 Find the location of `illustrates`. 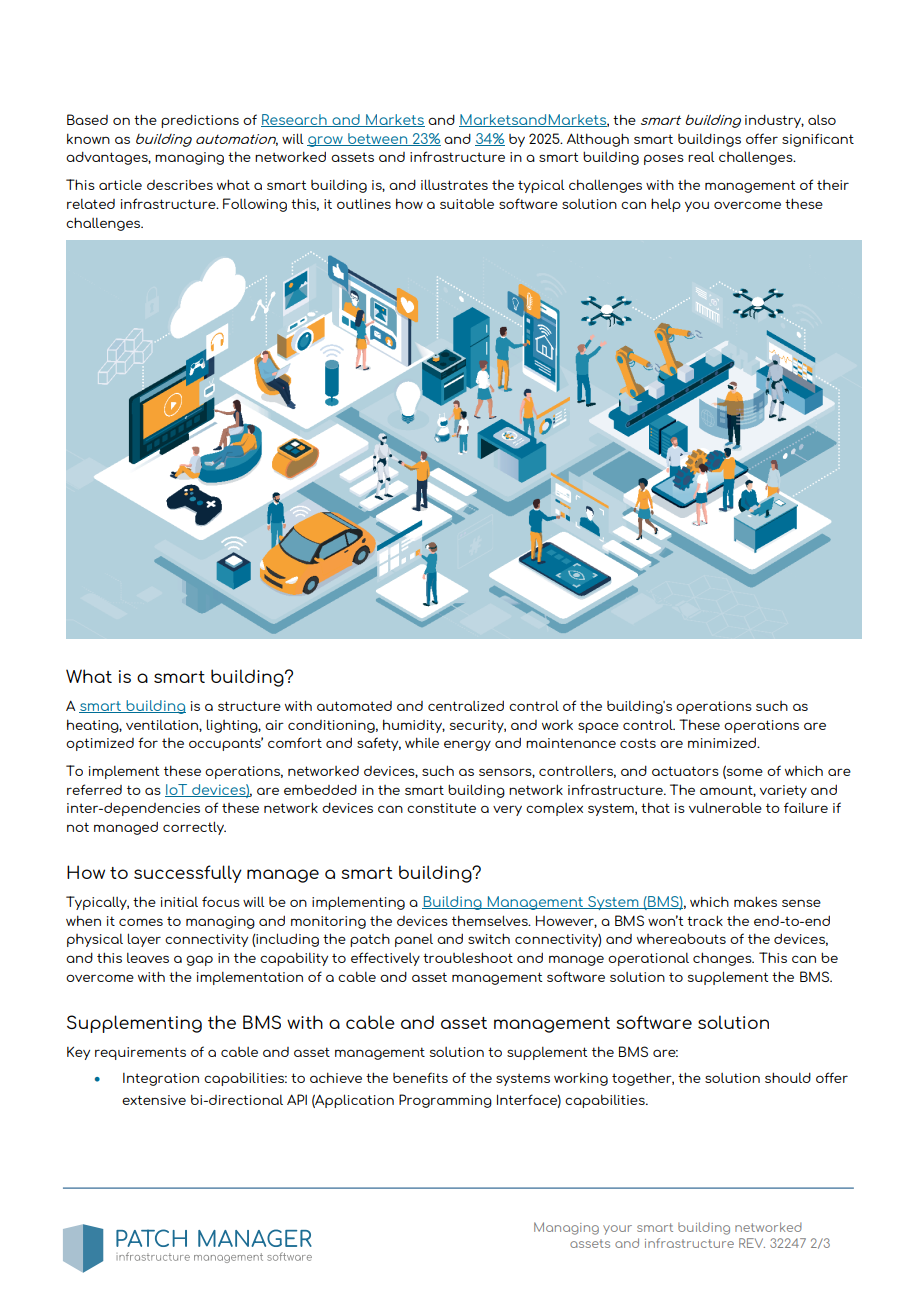

illustrates is located at coordinates (454, 184).
